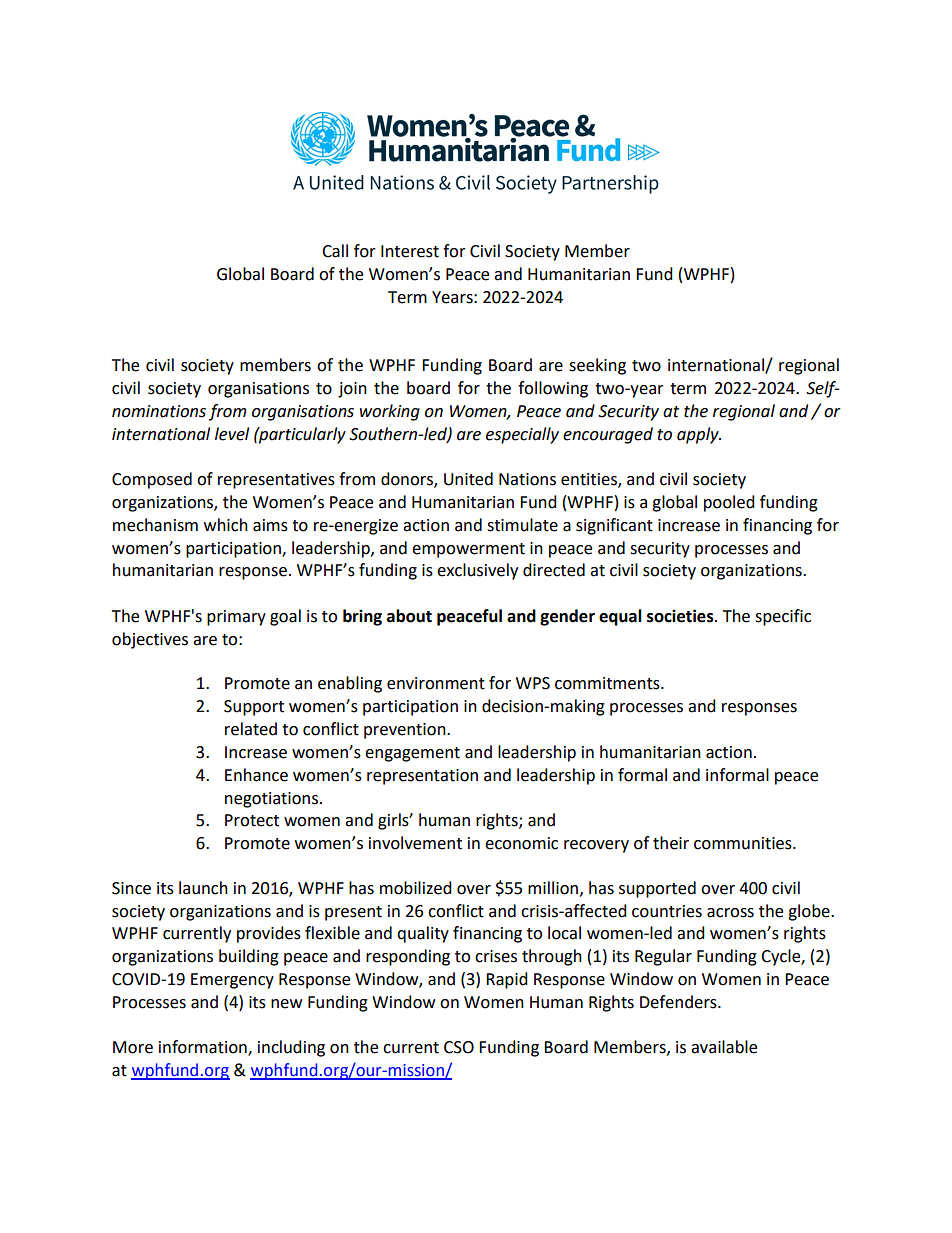  What do you see at coordinates (236, 618) in the document?
I see `primary` at bounding box center [236, 618].
